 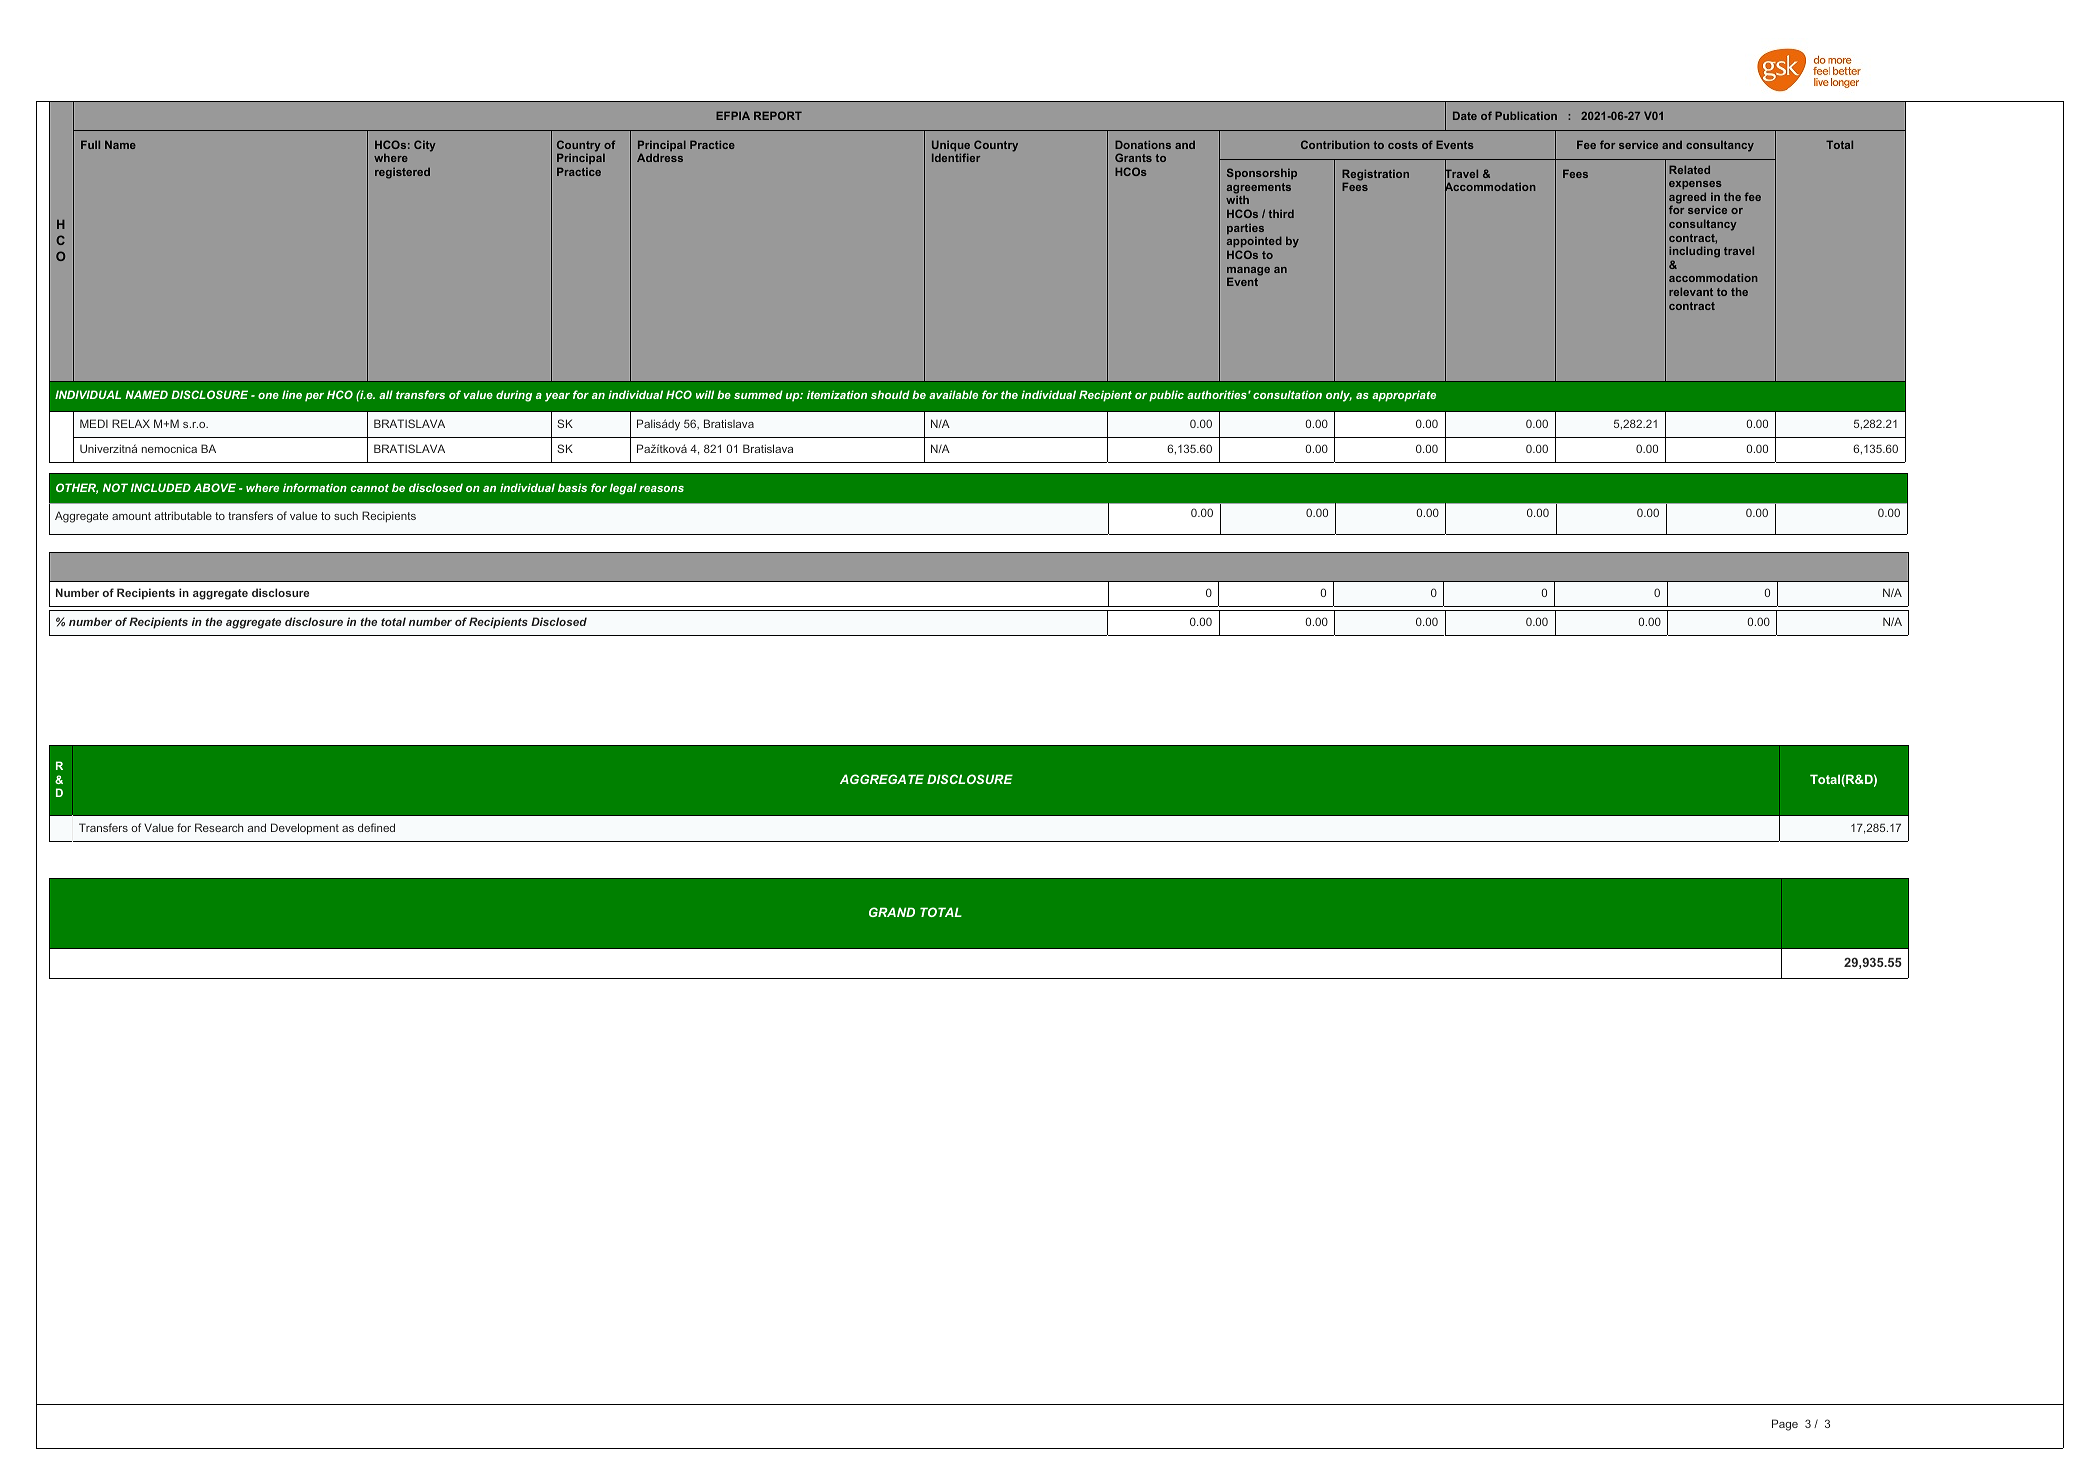 I want to click on Research, so click(x=219, y=827).
